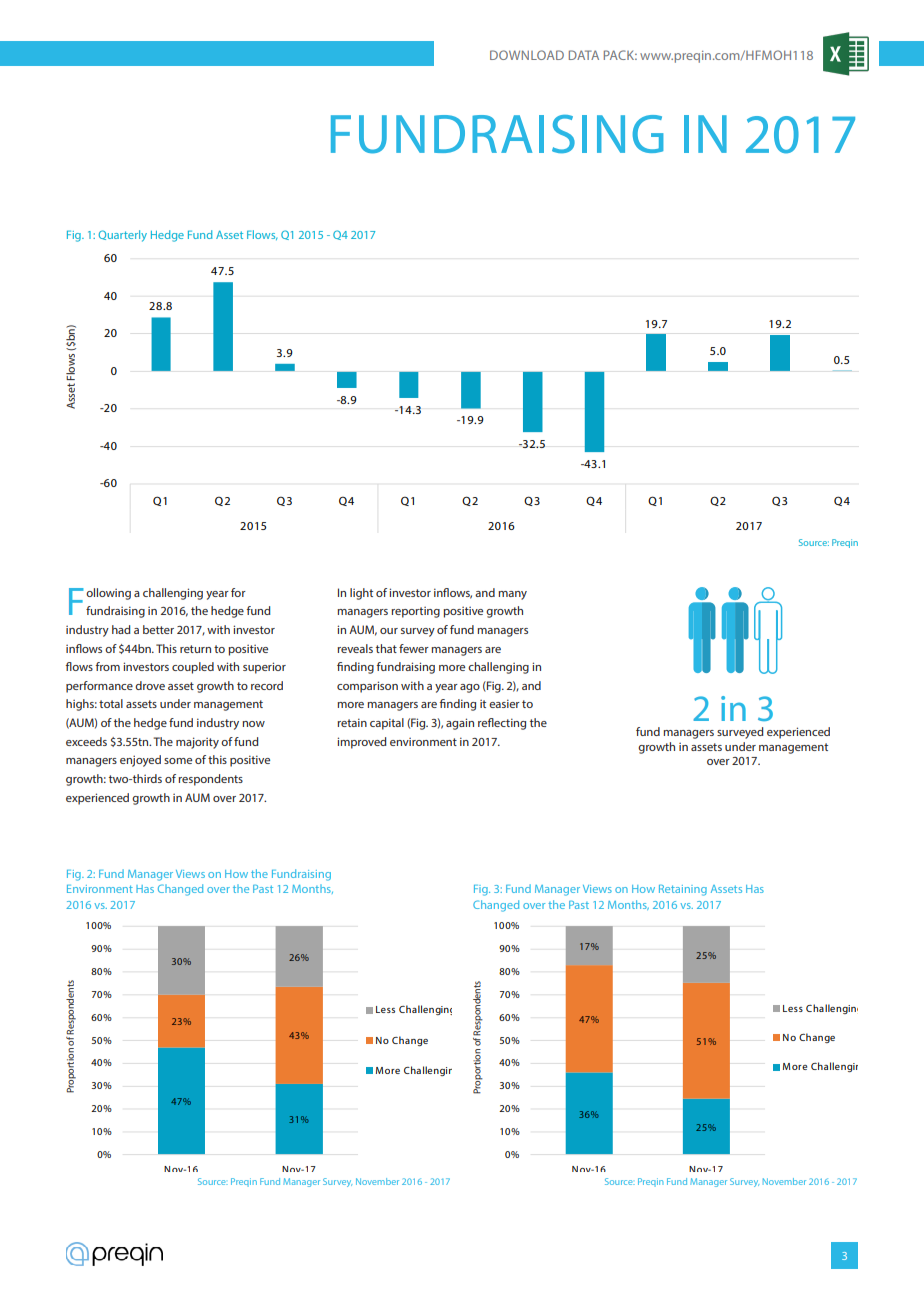  I want to click on many, so click(512, 595).
